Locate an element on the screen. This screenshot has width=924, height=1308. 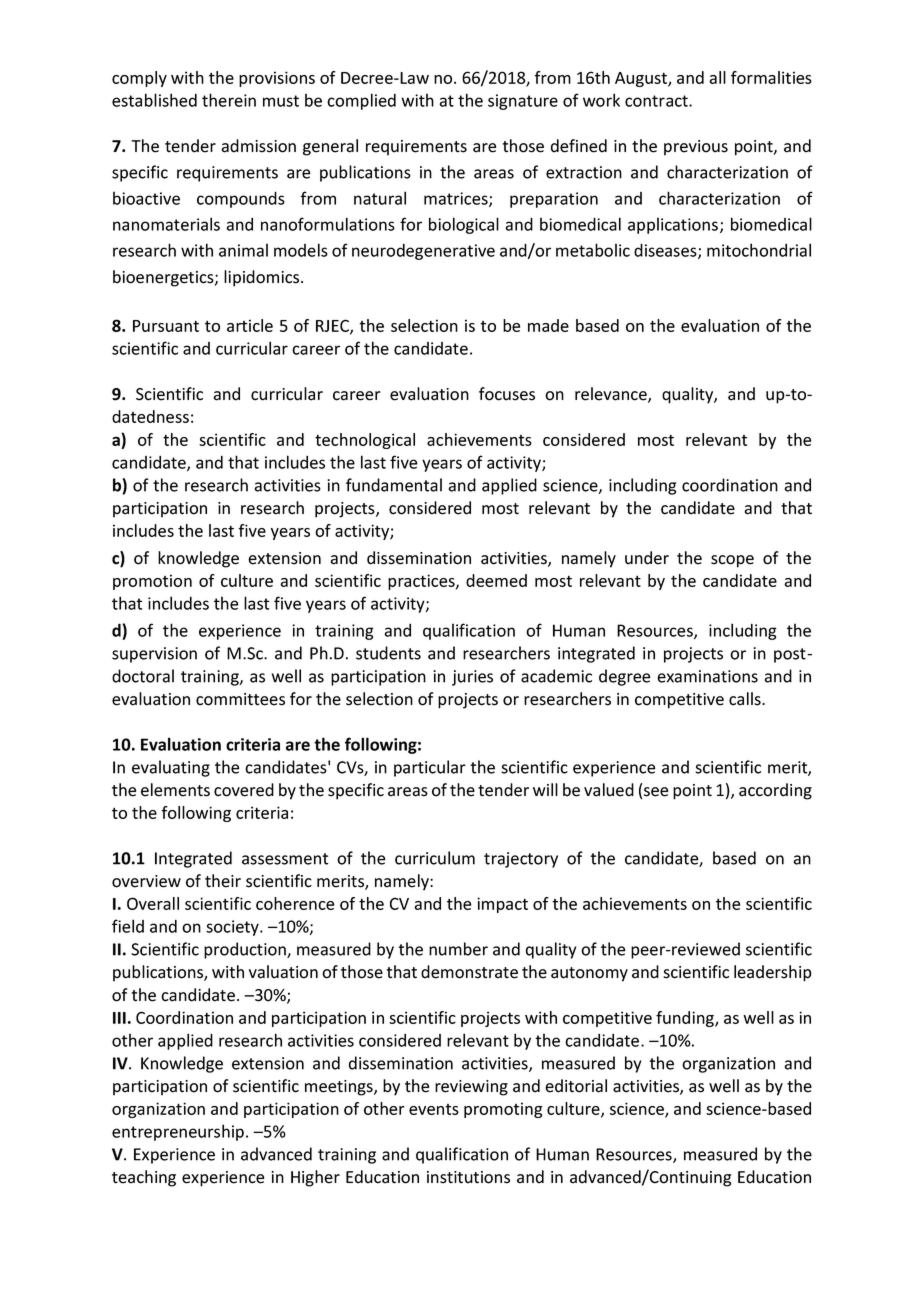
see is located at coordinates (656, 792).
